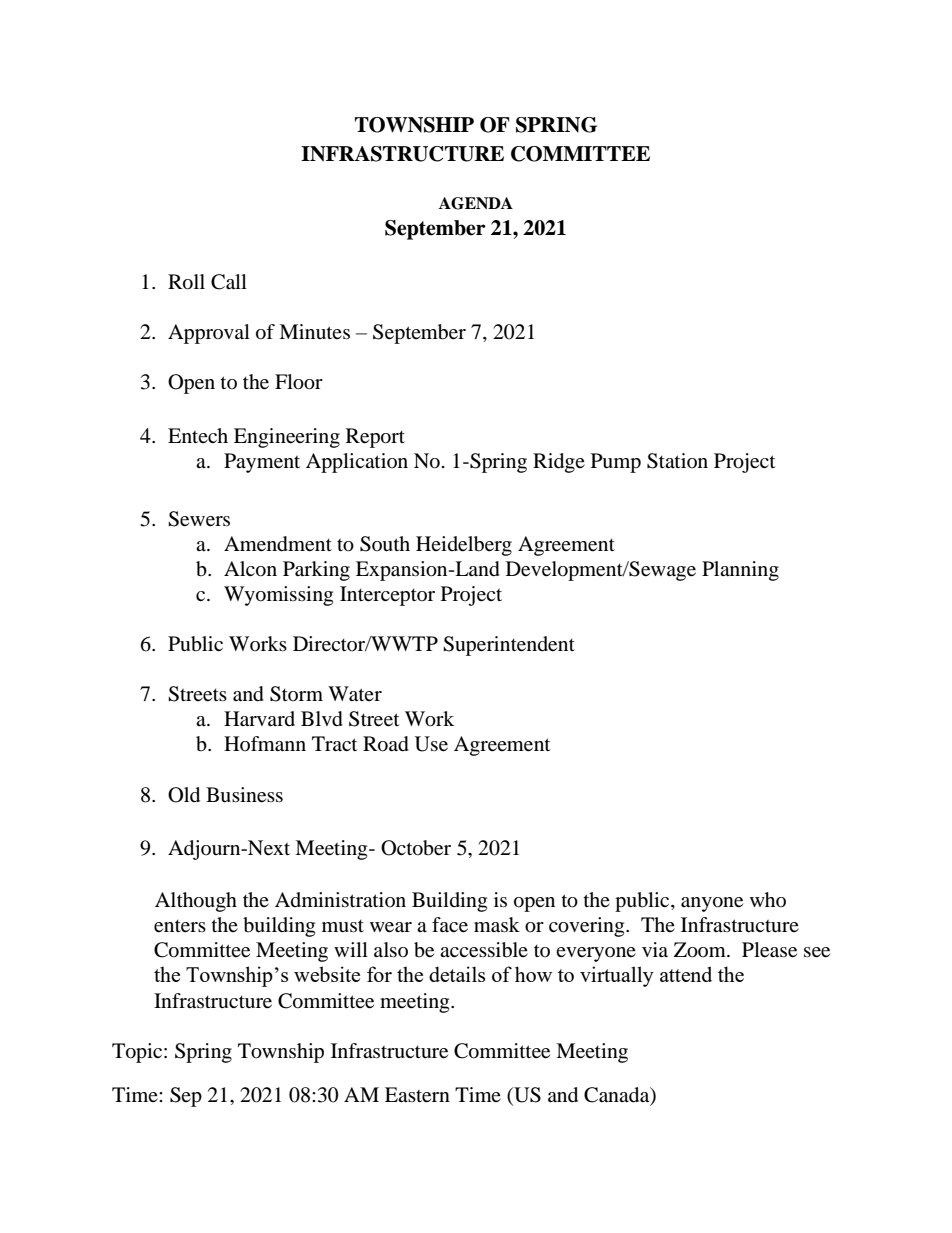  Describe the element at coordinates (296, 694) in the image. I see `Storm` at that location.
